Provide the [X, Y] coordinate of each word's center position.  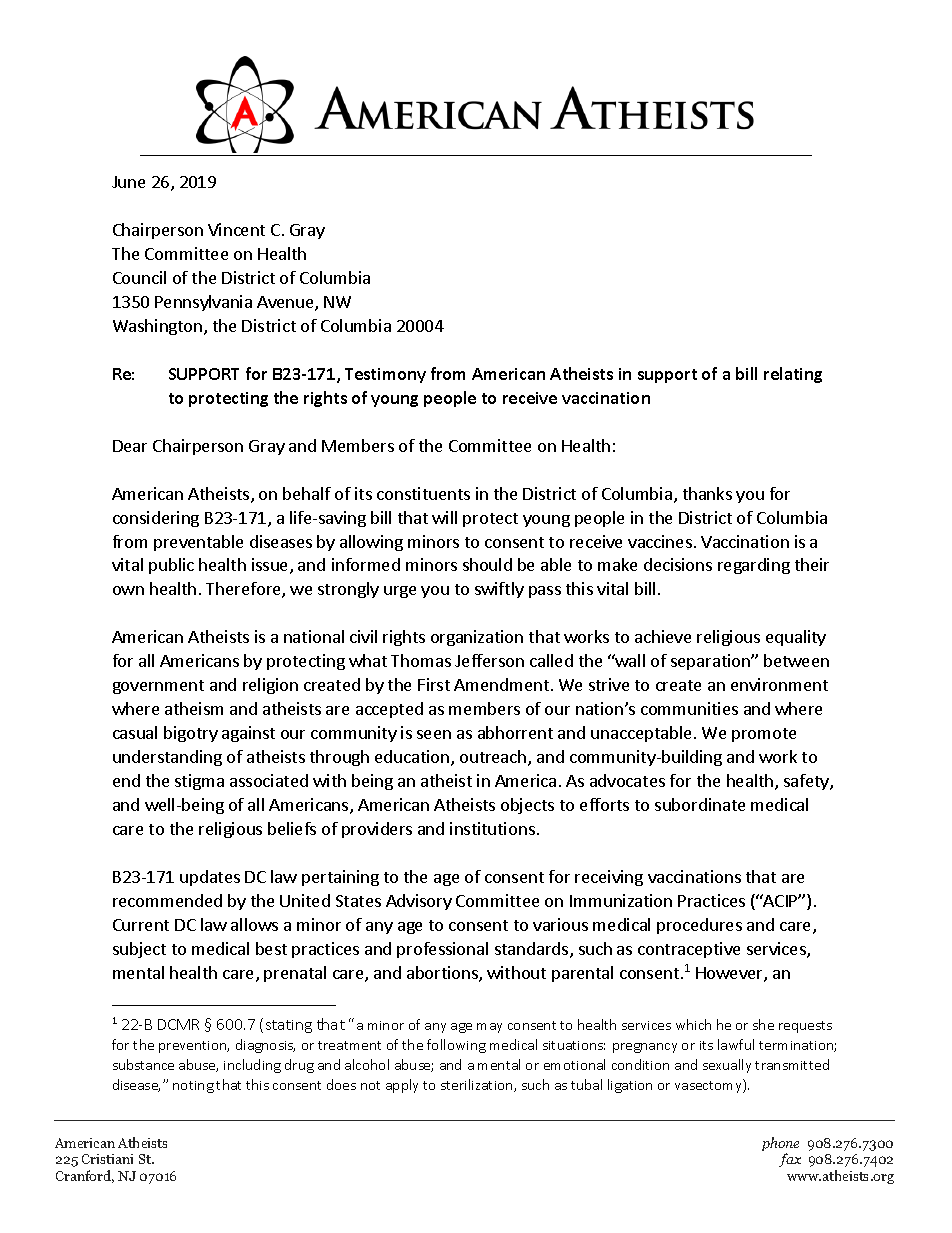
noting [193, 1087]
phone [780, 1145]
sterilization [478, 1085]
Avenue [286, 303]
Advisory [419, 902]
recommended [167, 900]
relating [793, 375]
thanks [707, 493]
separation [711, 662]
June [128, 182]
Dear [130, 446]
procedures [699, 926]
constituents [423, 493]
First [434, 684]
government [158, 687]
